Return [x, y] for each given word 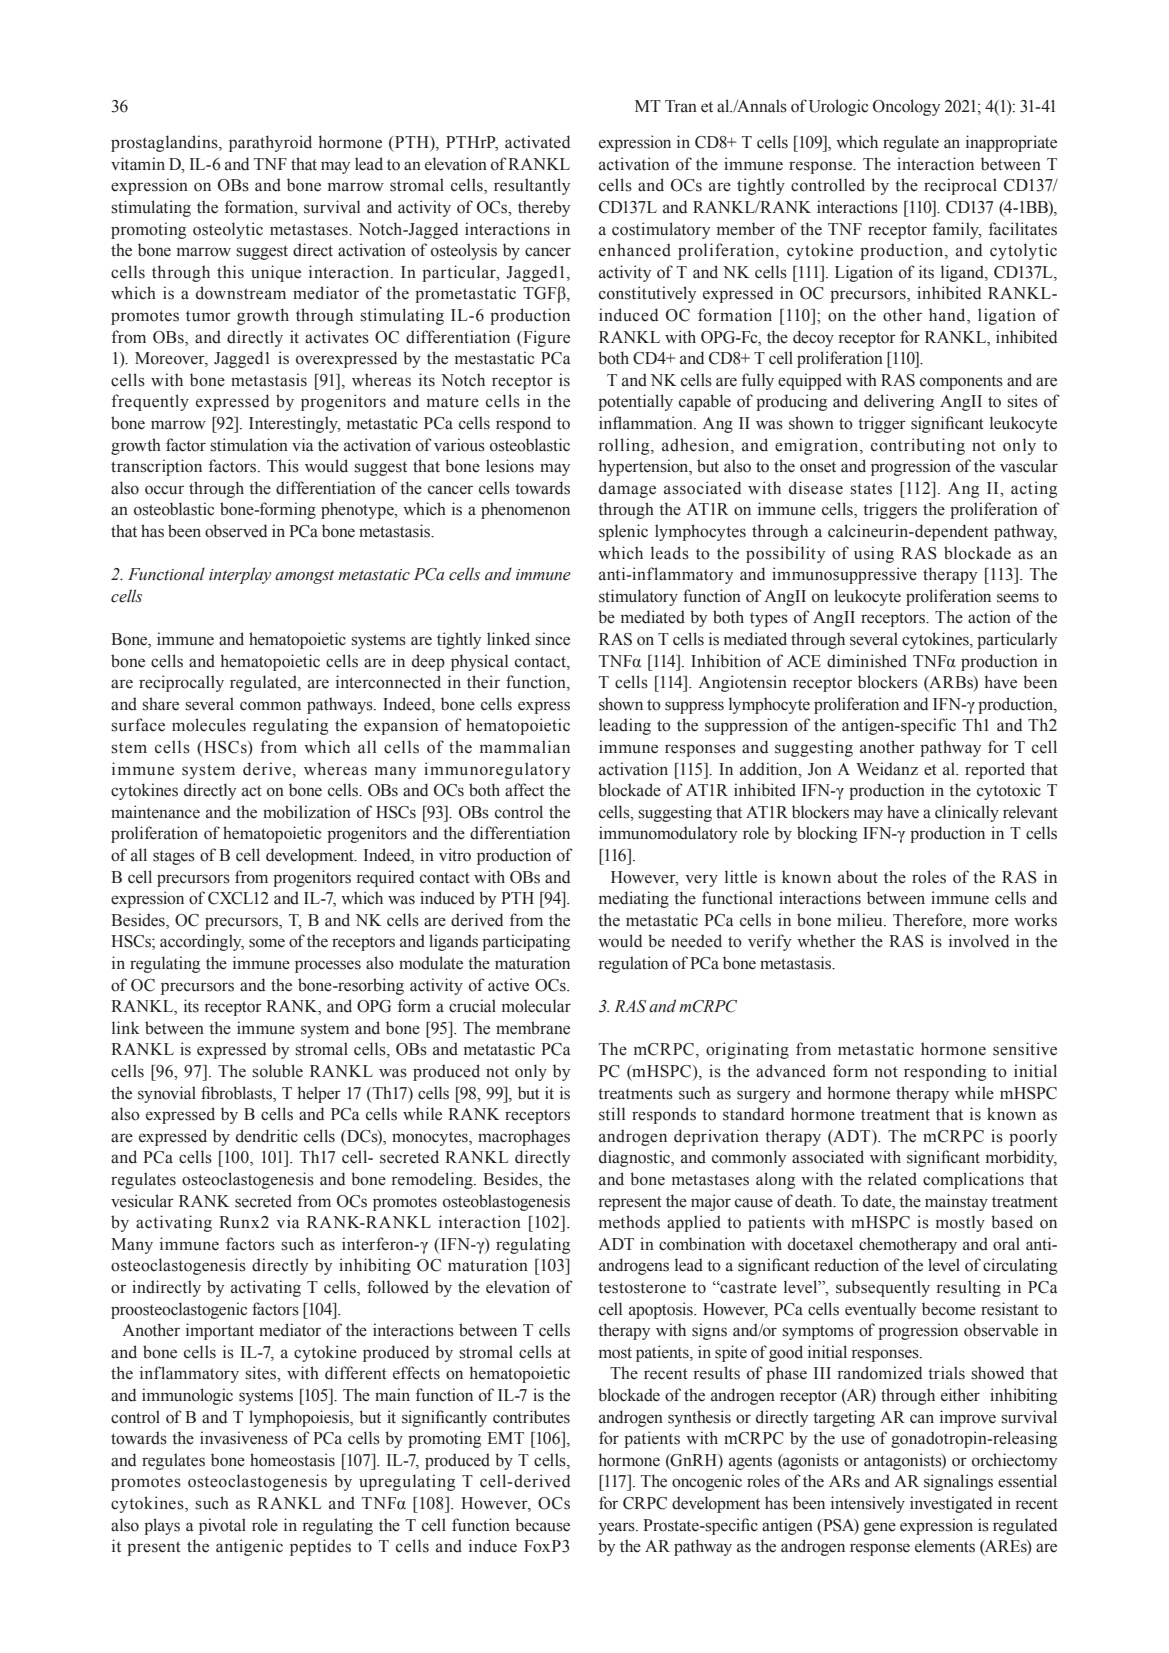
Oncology [906, 107]
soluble [277, 1071]
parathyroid [270, 143]
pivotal [222, 1526]
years [617, 1528]
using [874, 554]
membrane [533, 1028]
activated [537, 142]
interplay [240, 575]
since [552, 639]
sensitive [1025, 1049]
